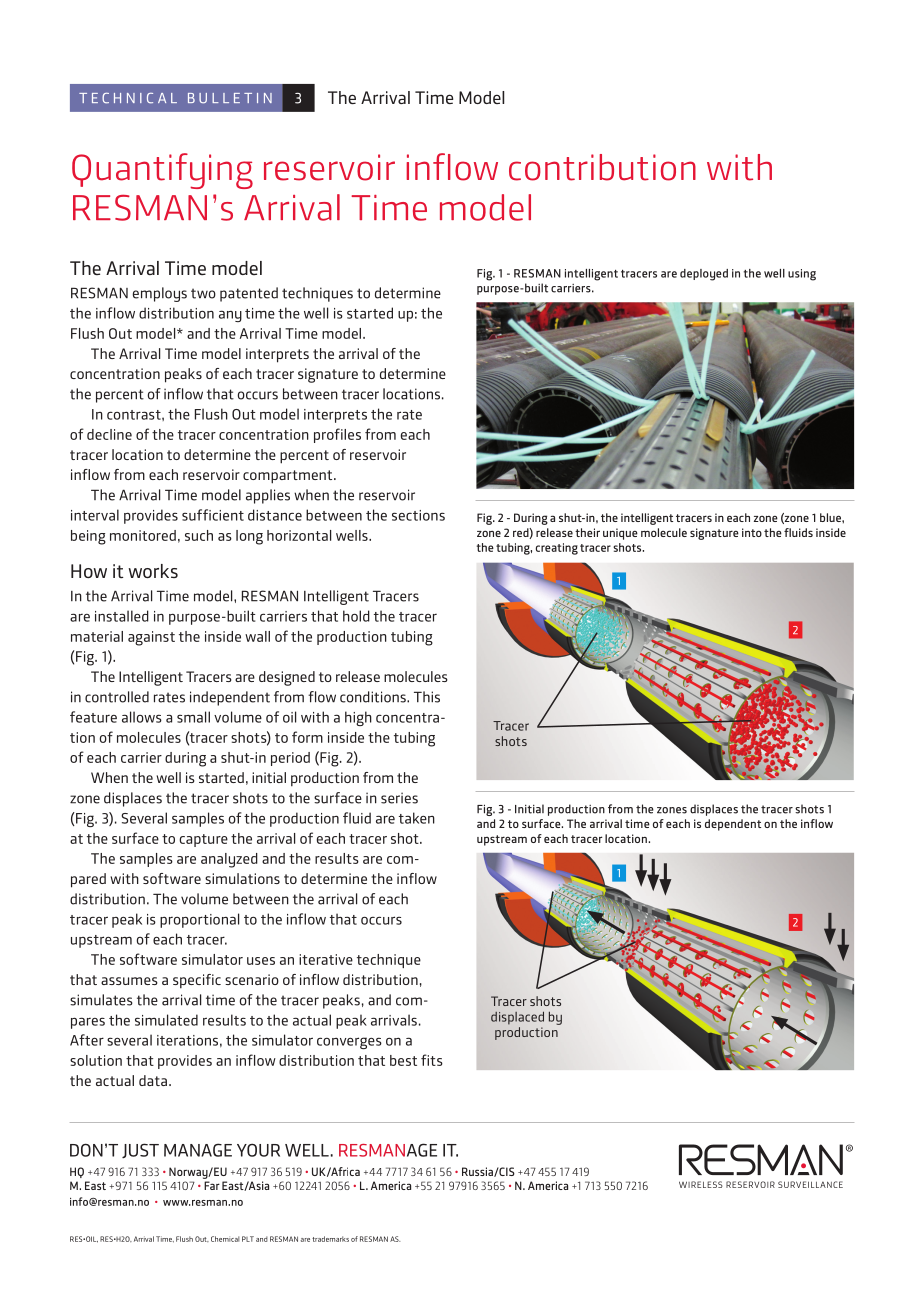 This document has width=924, height=1308. I want to click on This, so click(427, 697).
